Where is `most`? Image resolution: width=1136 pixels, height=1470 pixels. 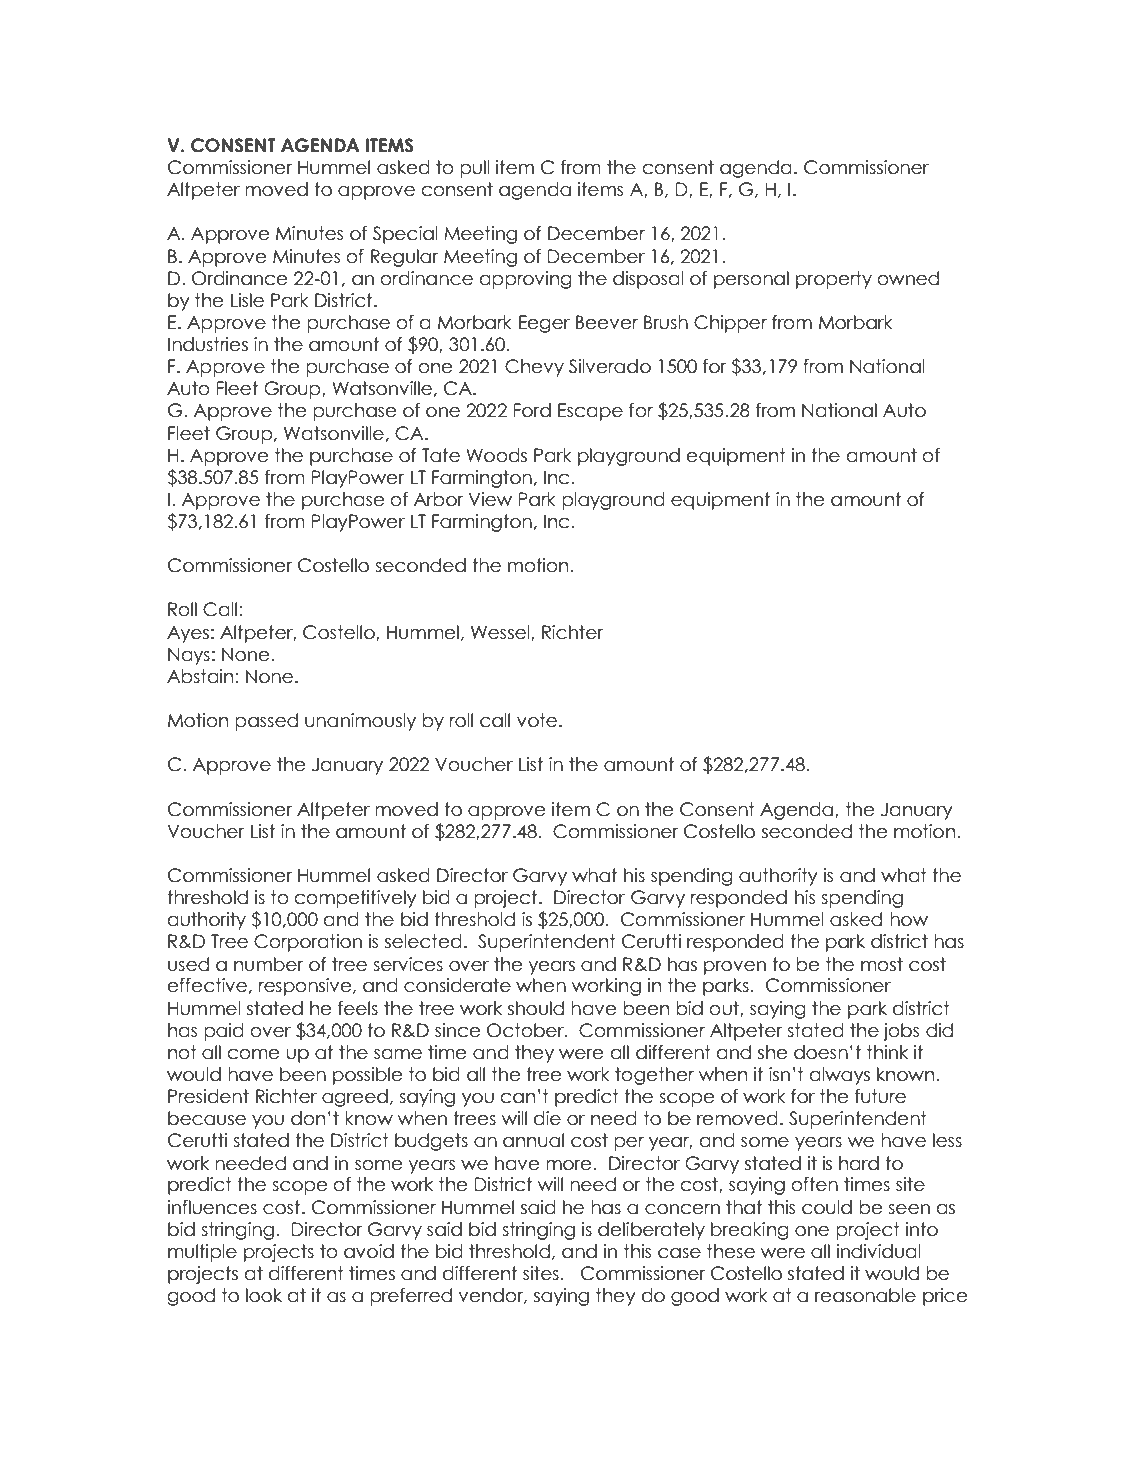 most is located at coordinates (882, 964).
